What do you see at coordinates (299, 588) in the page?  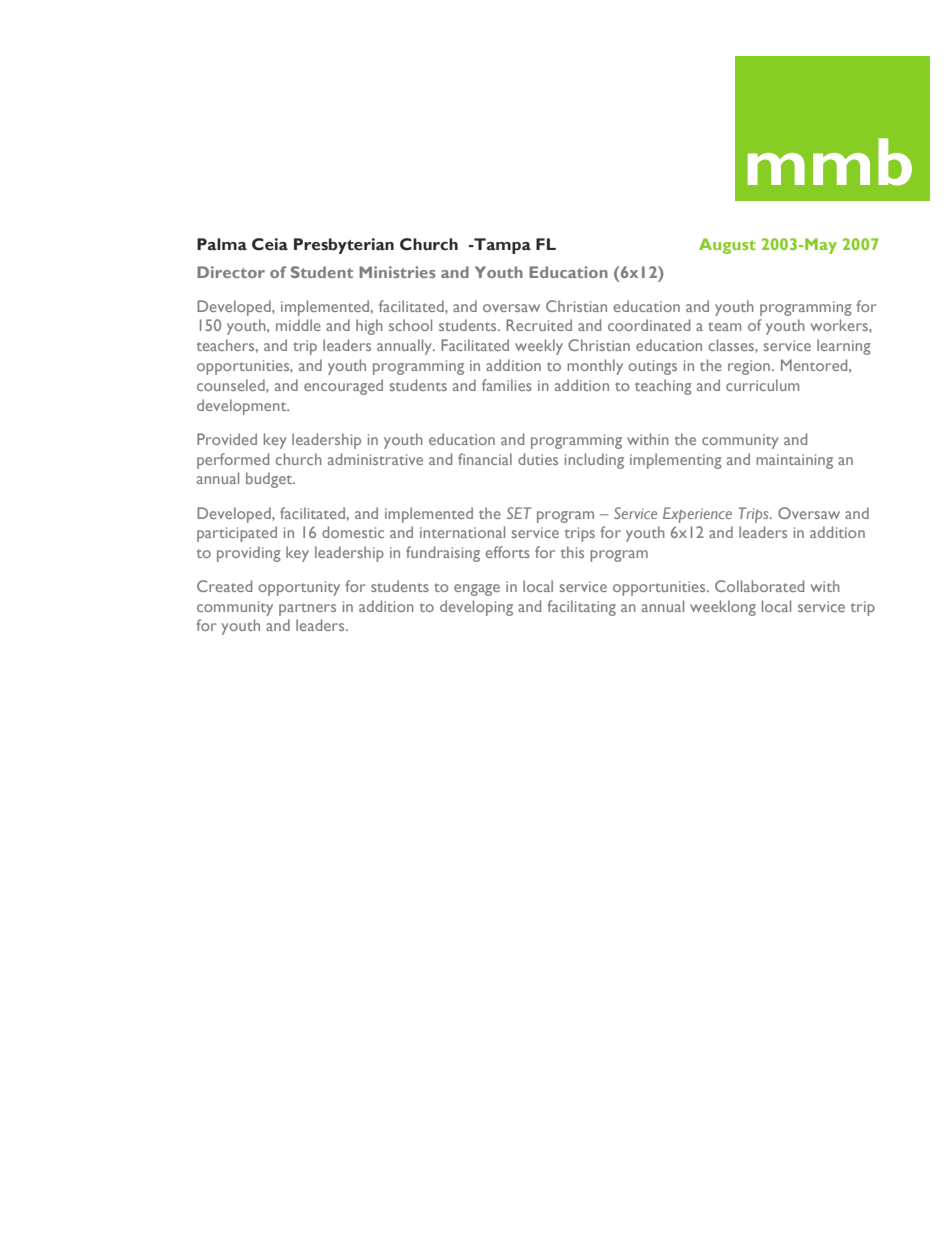 I see `opportunity` at bounding box center [299, 588].
